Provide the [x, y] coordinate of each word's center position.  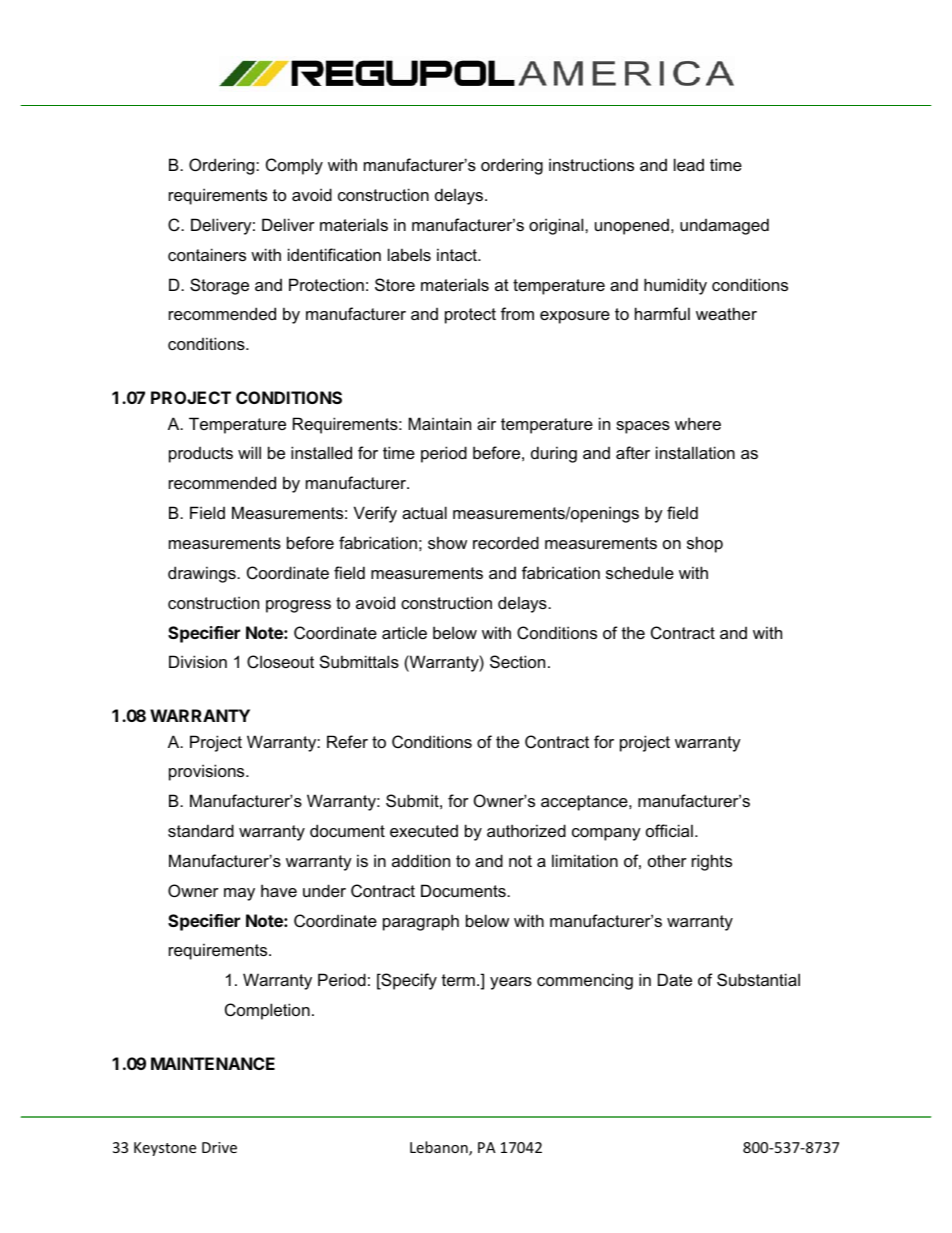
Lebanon [440, 1148]
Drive [219, 1147]
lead [689, 164]
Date [675, 979]
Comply [294, 166]
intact [458, 254]
